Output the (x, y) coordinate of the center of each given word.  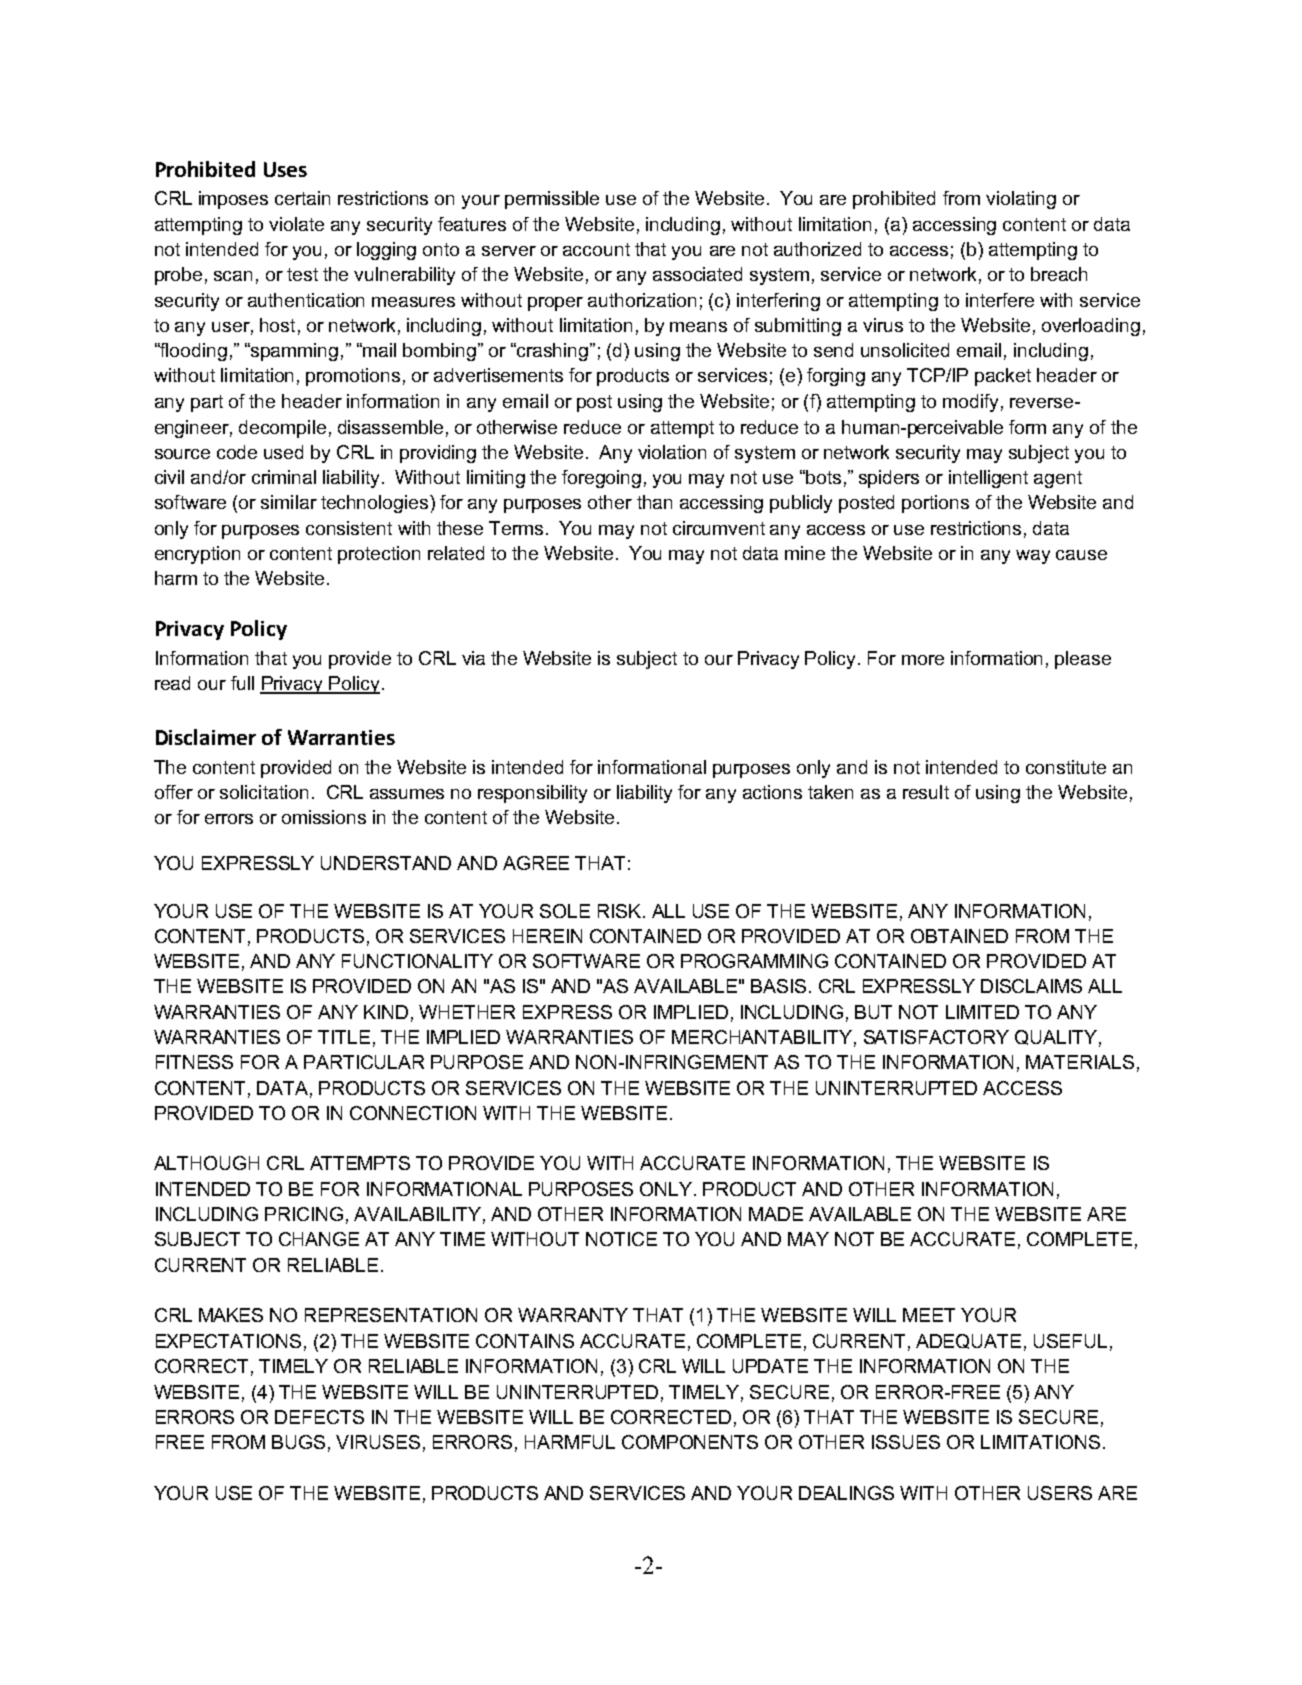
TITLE (344, 1037)
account (596, 249)
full (242, 683)
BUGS (298, 1442)
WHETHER (467, 1012)
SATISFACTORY (936, 1037)
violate (296, 224)
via (473, 658)
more (923, 660)
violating (1021, 200)
